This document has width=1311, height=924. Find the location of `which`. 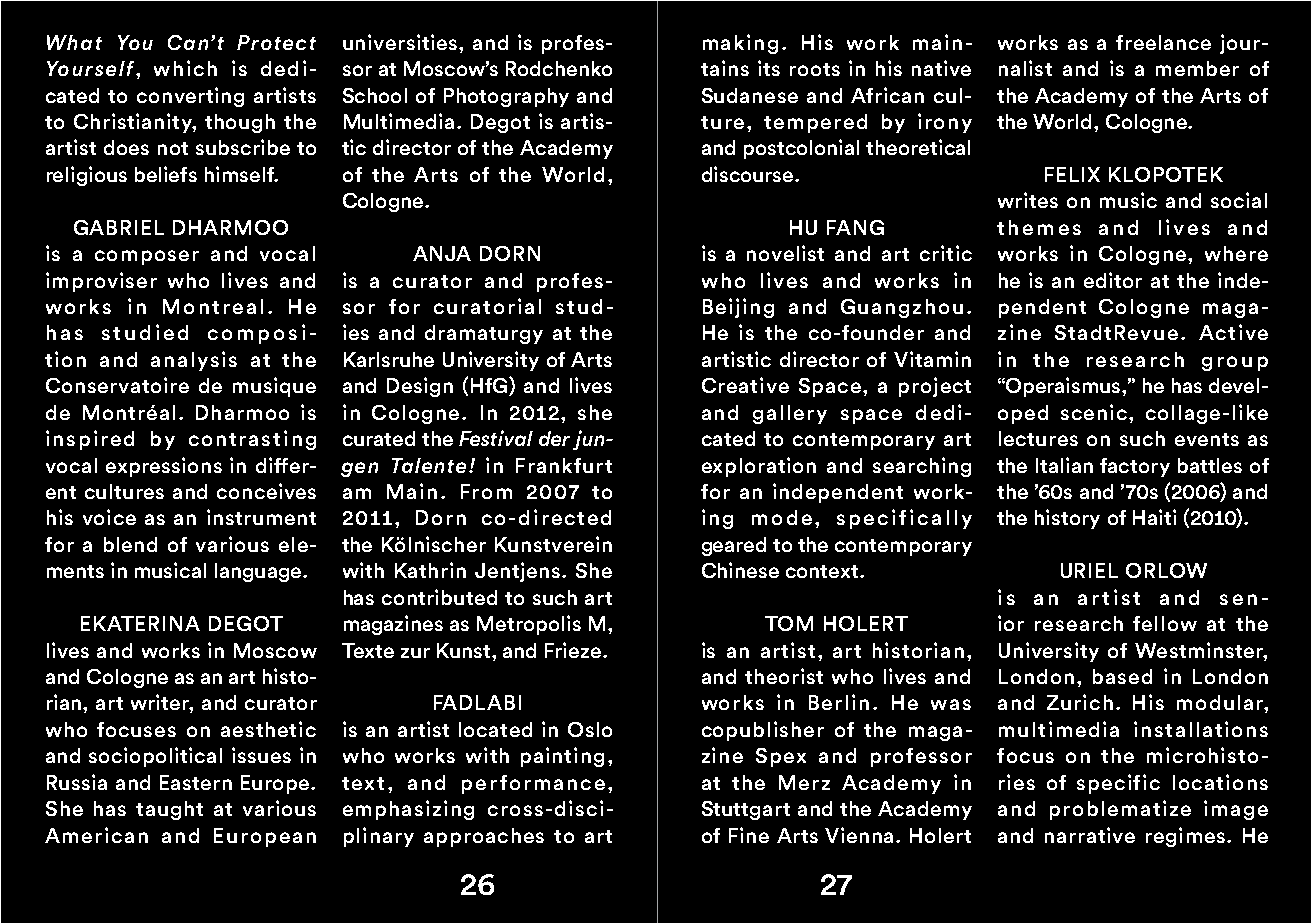

which is located at coordinates (185, 68).
